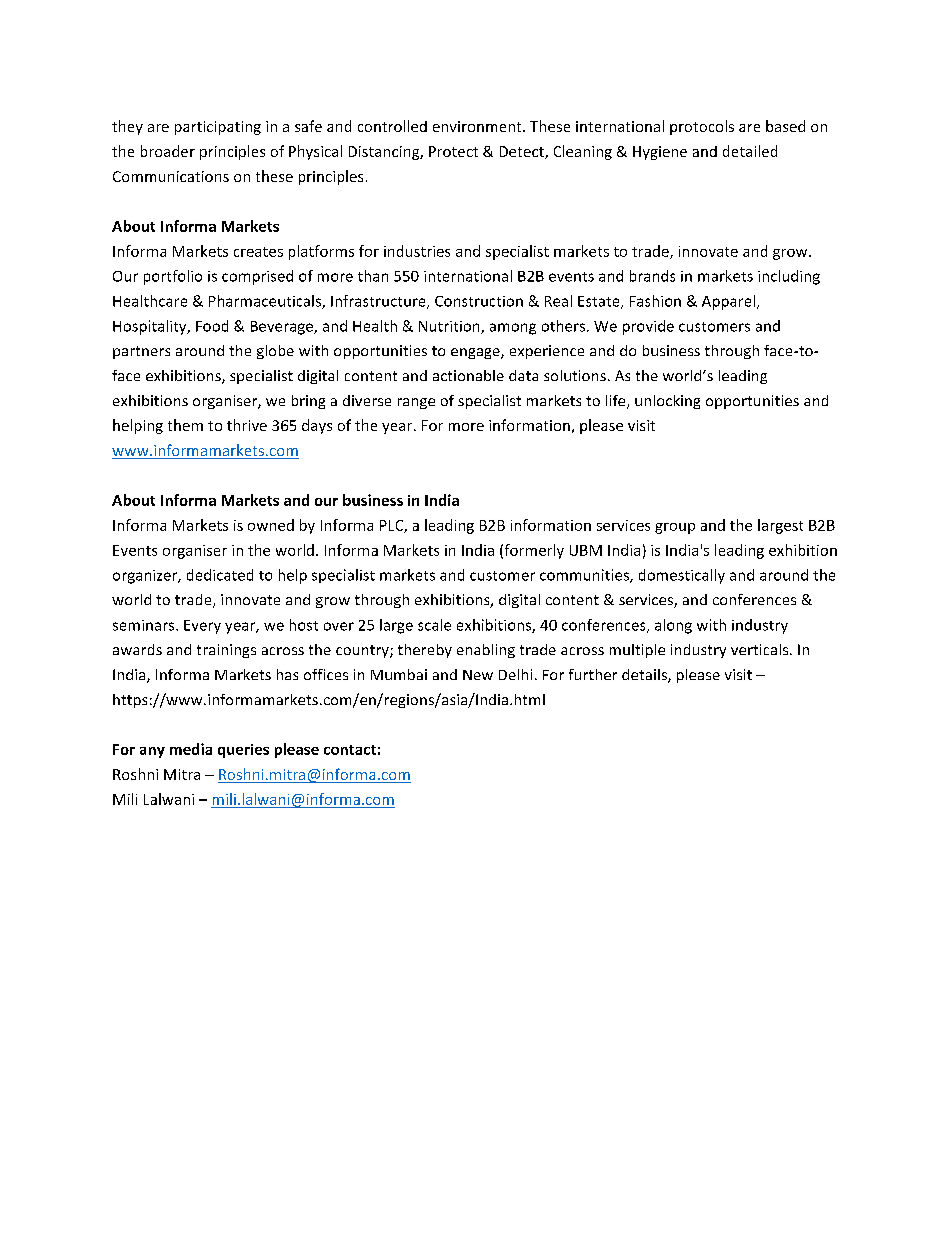 This document has height=1233, width=952. What do you see at coordinates (416, 403) in the document?
I see `range` at bounding box center [416, 403].
